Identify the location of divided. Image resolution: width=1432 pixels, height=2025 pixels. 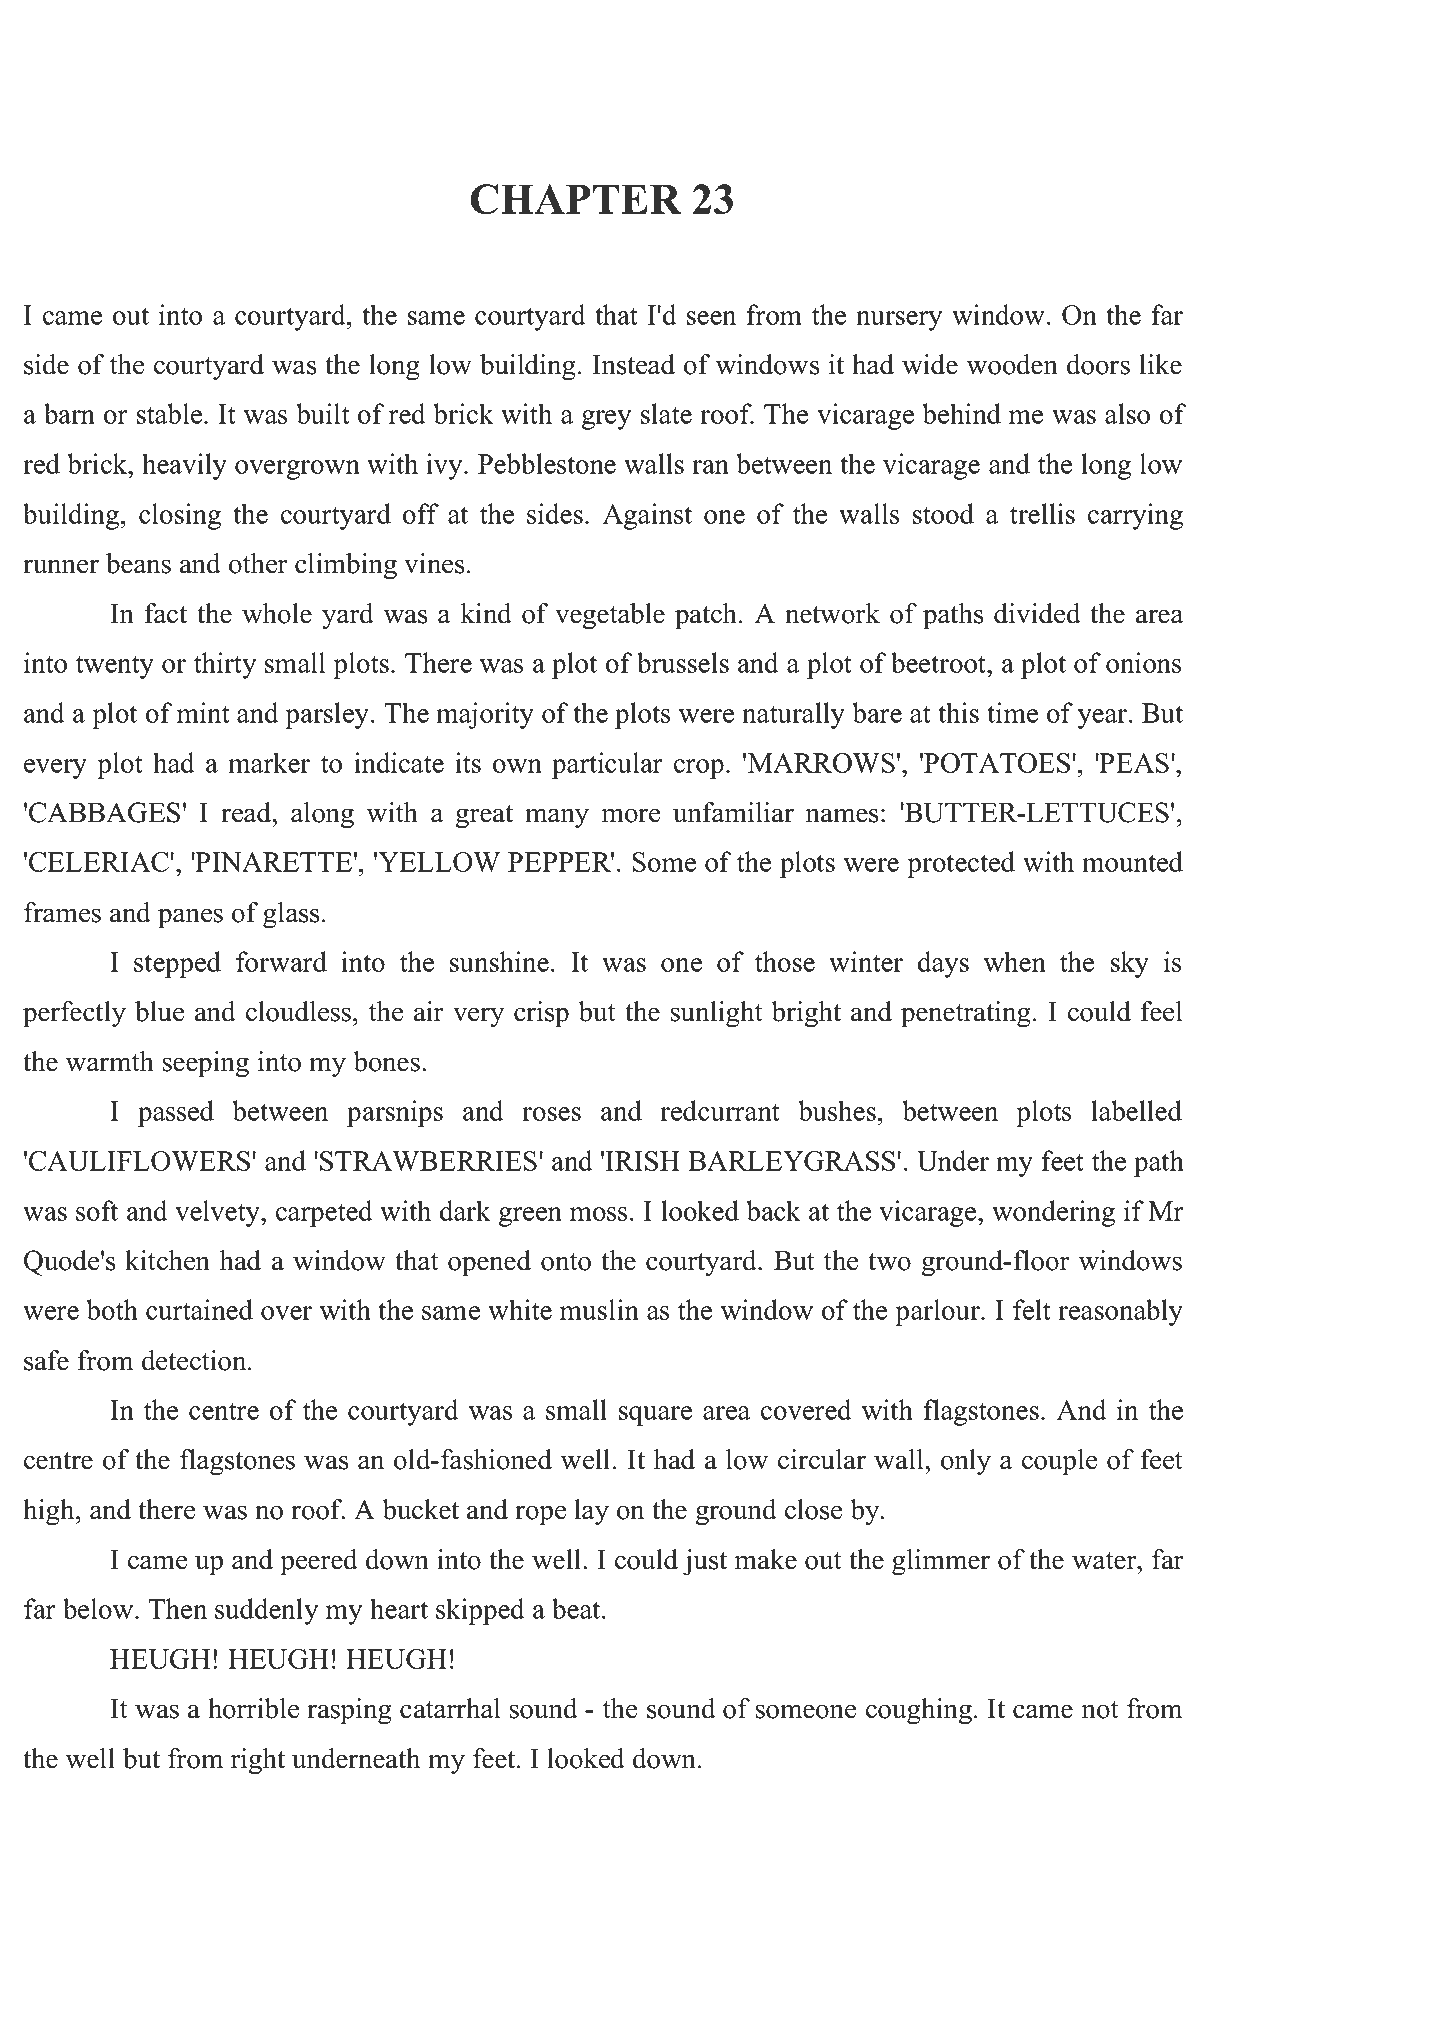
(1037, 613).
